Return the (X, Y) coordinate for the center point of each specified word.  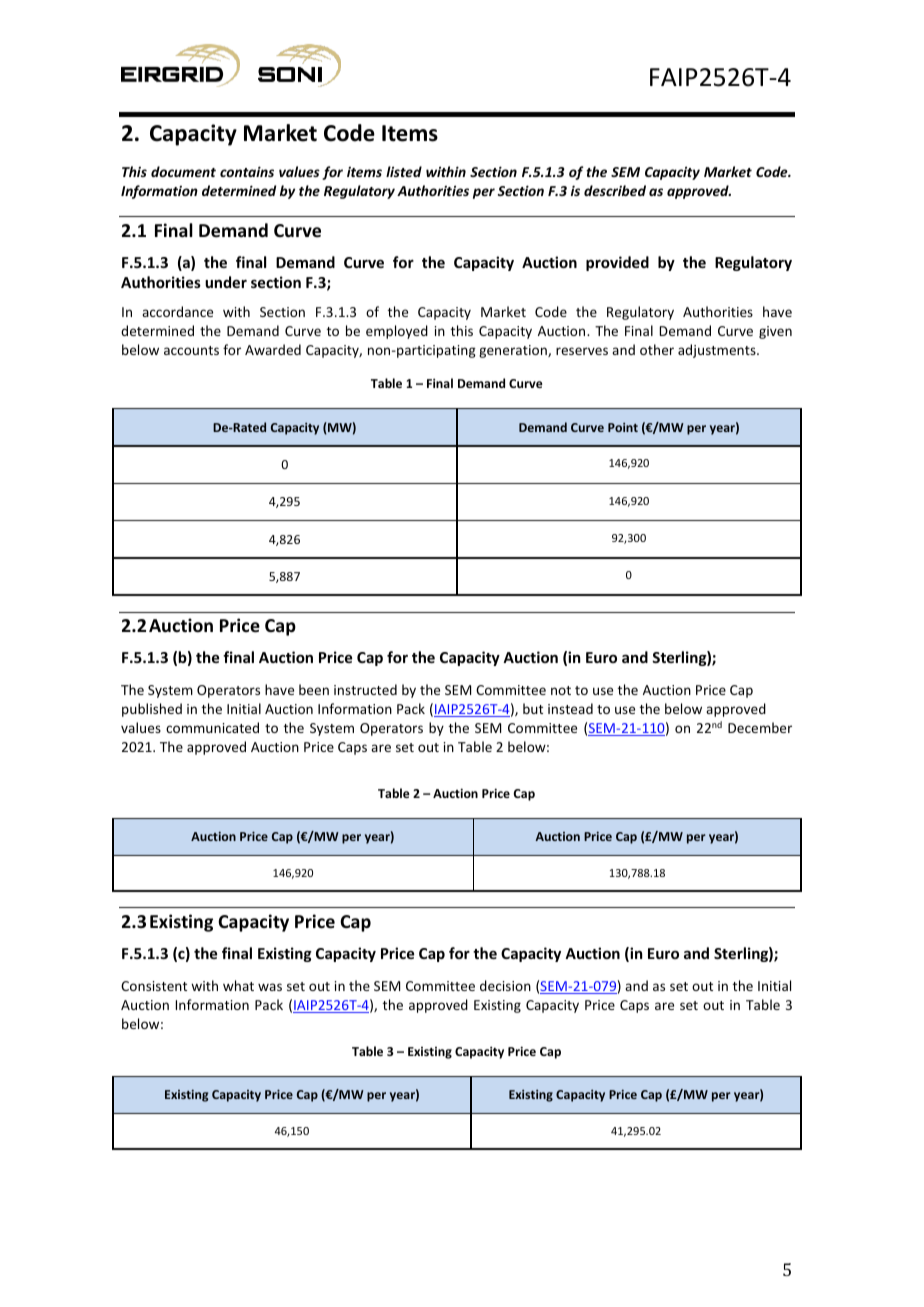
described (615, 190)
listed (404, 171)
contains (247, 171)
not (561, 690)
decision (505, 985)
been (314, 689)
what (238, 985)
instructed (365, 689)
